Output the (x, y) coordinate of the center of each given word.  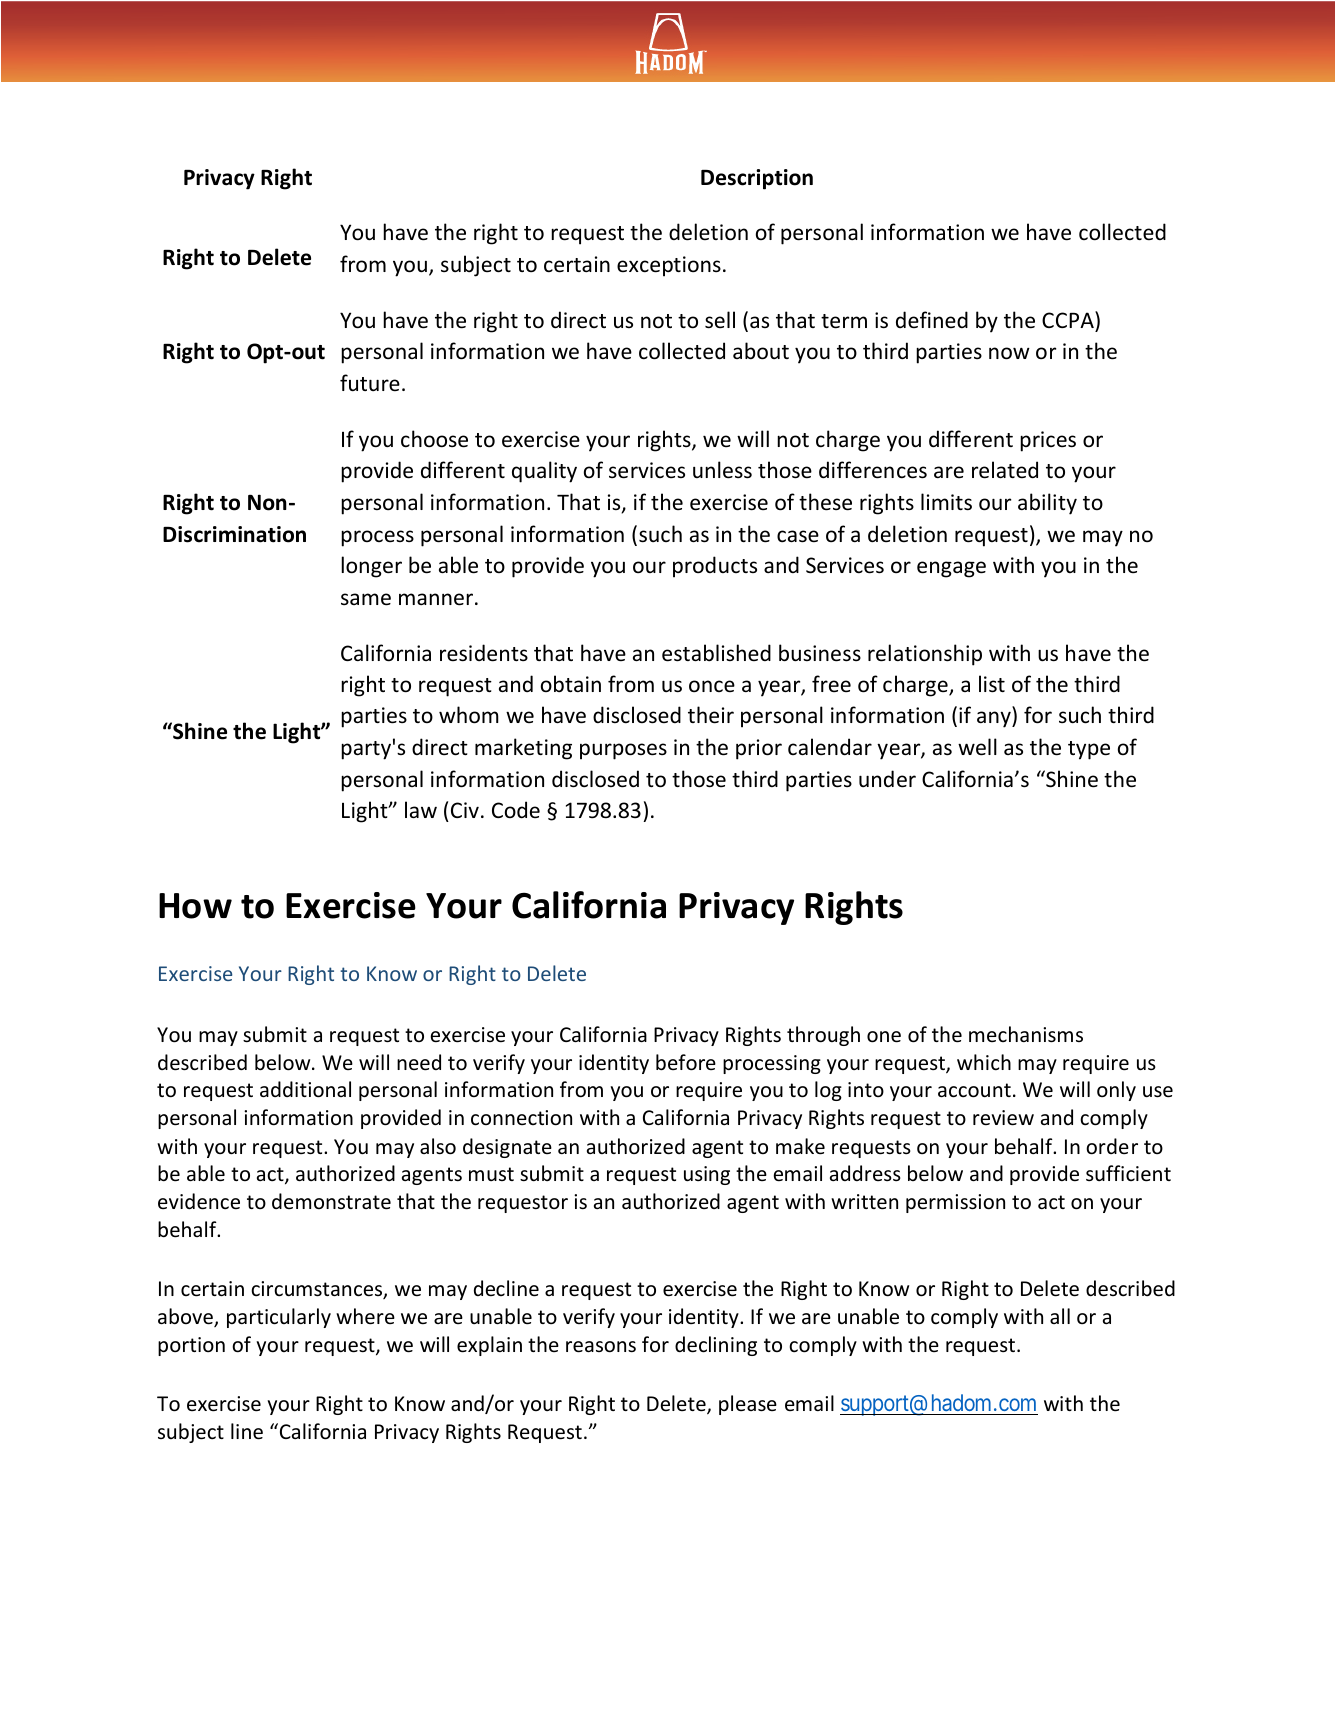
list (992, 684)
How (195, 906)
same (366, 599)
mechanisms (1026, 1034)
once (712, 686)
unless (722, 470)
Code (516, 809)
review (1003, 1118)
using (707, 1175)
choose (434, 439)
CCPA (1069, 319)
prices (1048, 441)
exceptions (669, 266)
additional (305, 1089)
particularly (279, 1318)
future (370, 382)
